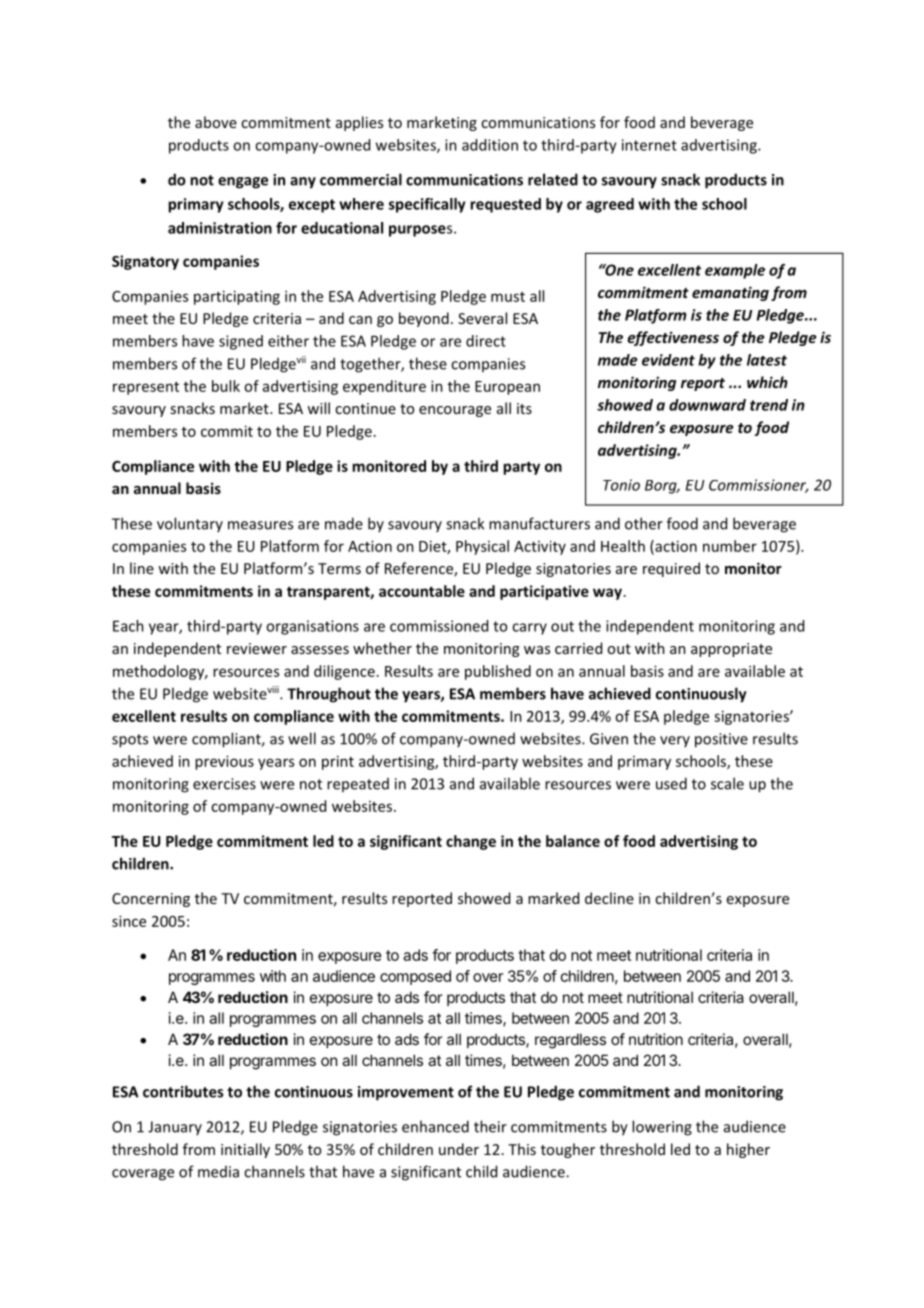 Image resolution: width=924 pixels, height=1308 pixels. Describe the element at coordinates (573, 841) in the page. I see `balance` at that location.
